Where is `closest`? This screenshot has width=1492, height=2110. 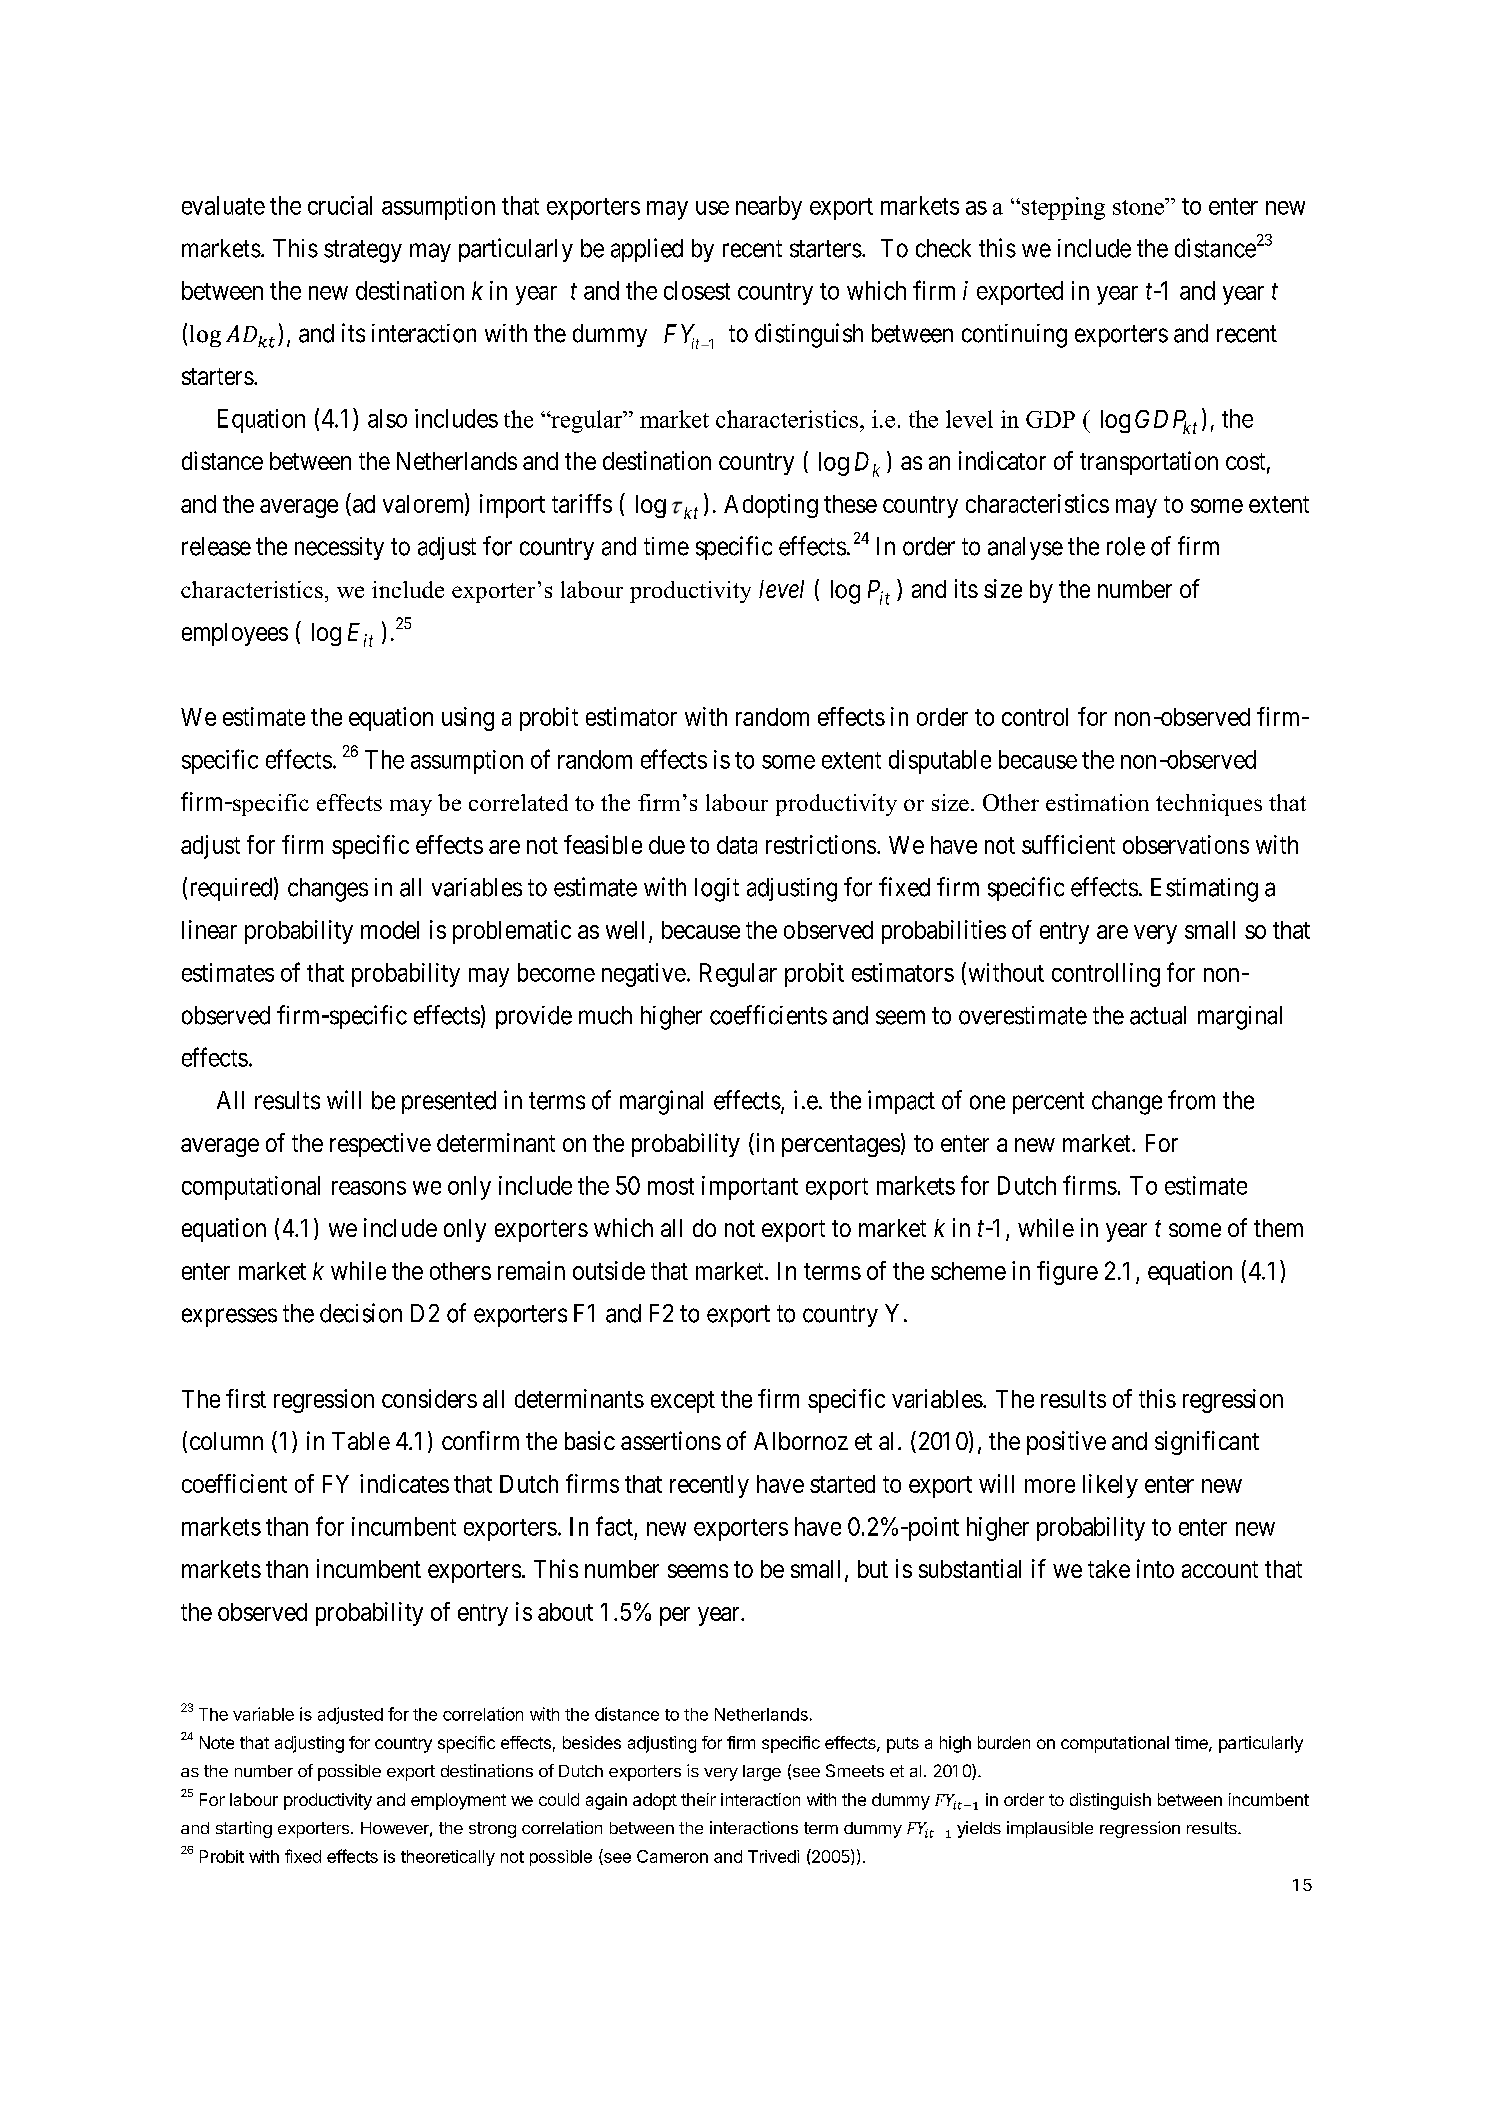
closest is located at coordinates (697, 290).
